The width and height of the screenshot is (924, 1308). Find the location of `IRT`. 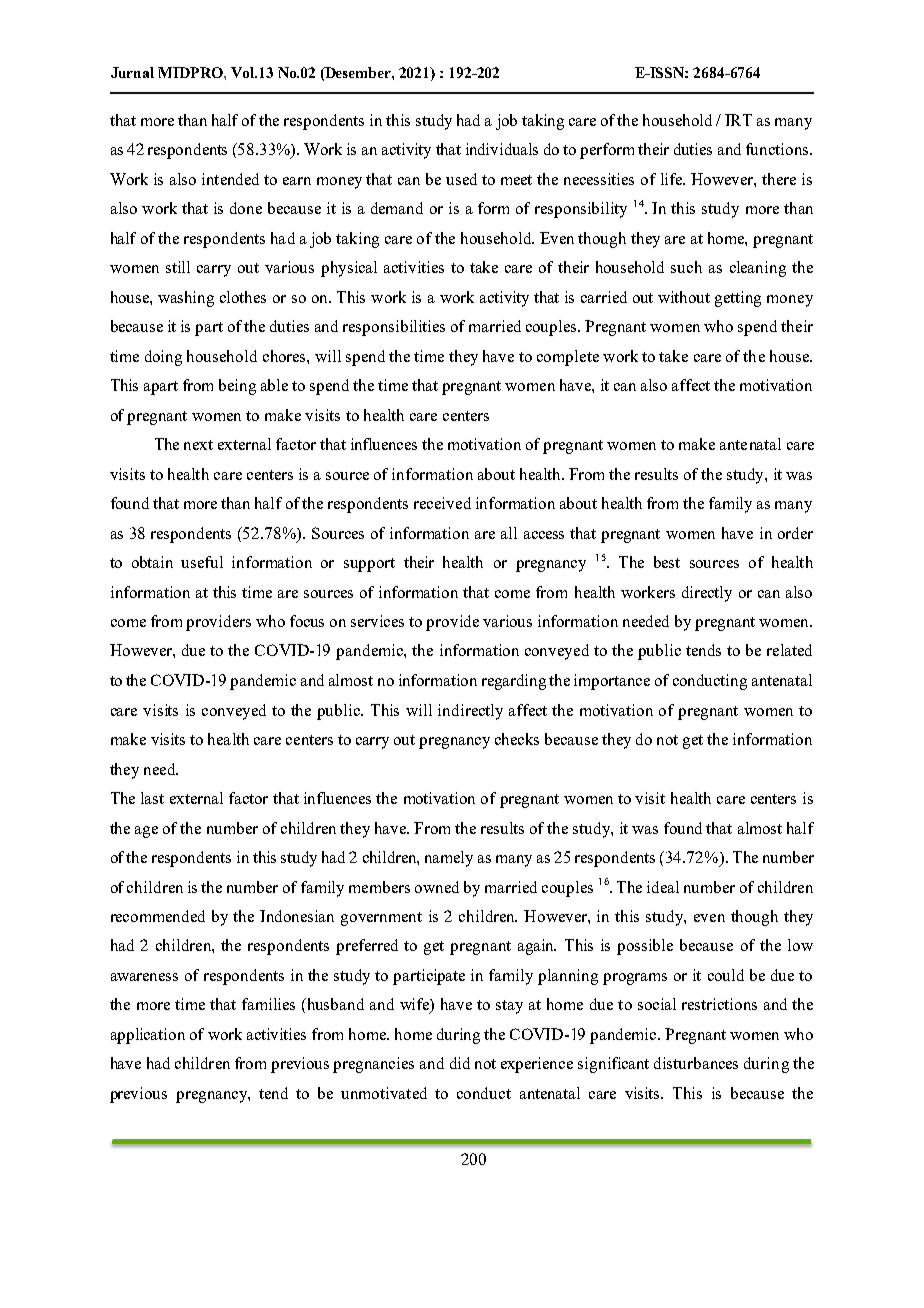

IRT is located at coordinates (738, 120).
